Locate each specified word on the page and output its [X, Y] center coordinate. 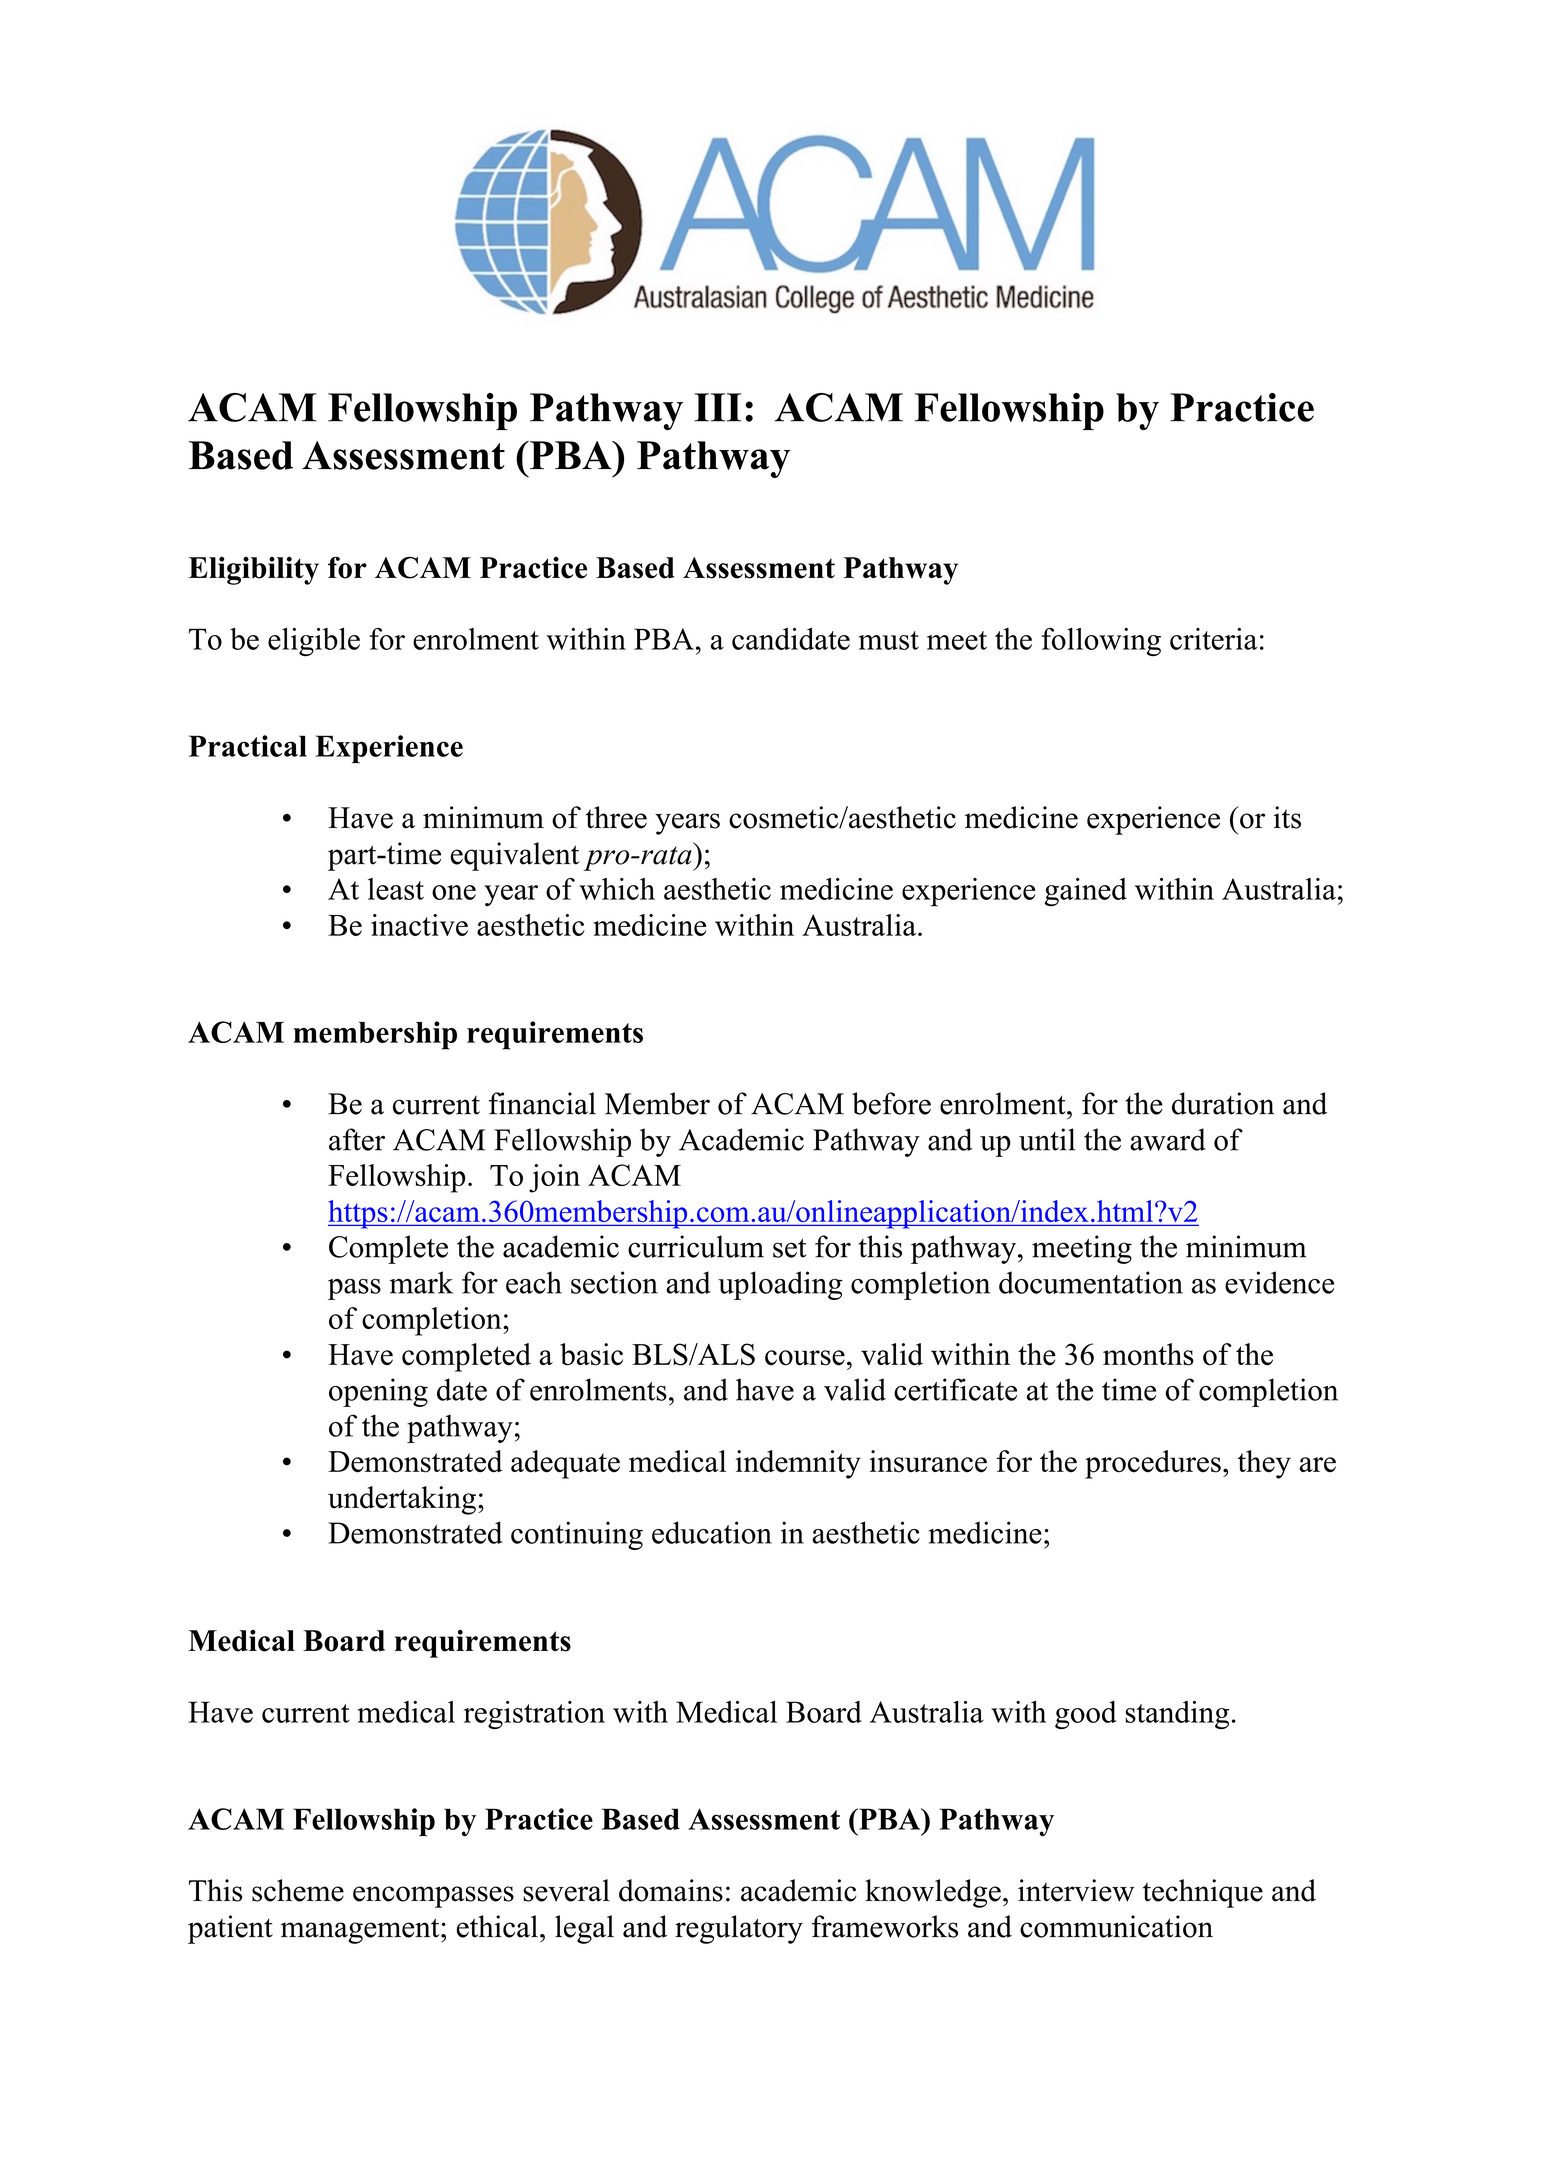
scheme [298, 1890]
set [790, 1248]
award [1168, 1139]
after [357, 1139]
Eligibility [253, 571]
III [718, 407]
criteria [1214, 639]
